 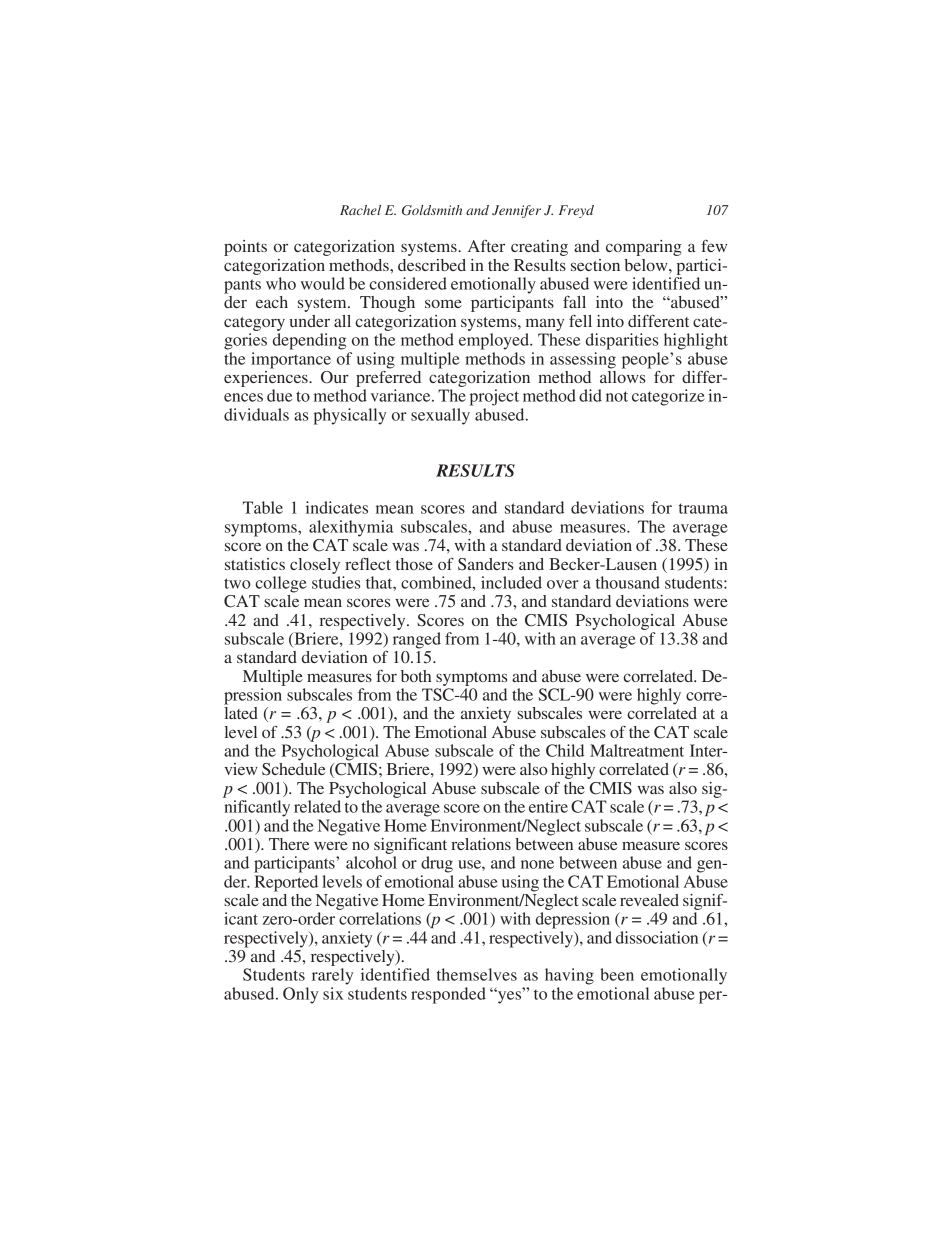 What do you see at coordinates (644, 248) in the screenshot?
I see `comparing` at bounding box center [644, 248].
